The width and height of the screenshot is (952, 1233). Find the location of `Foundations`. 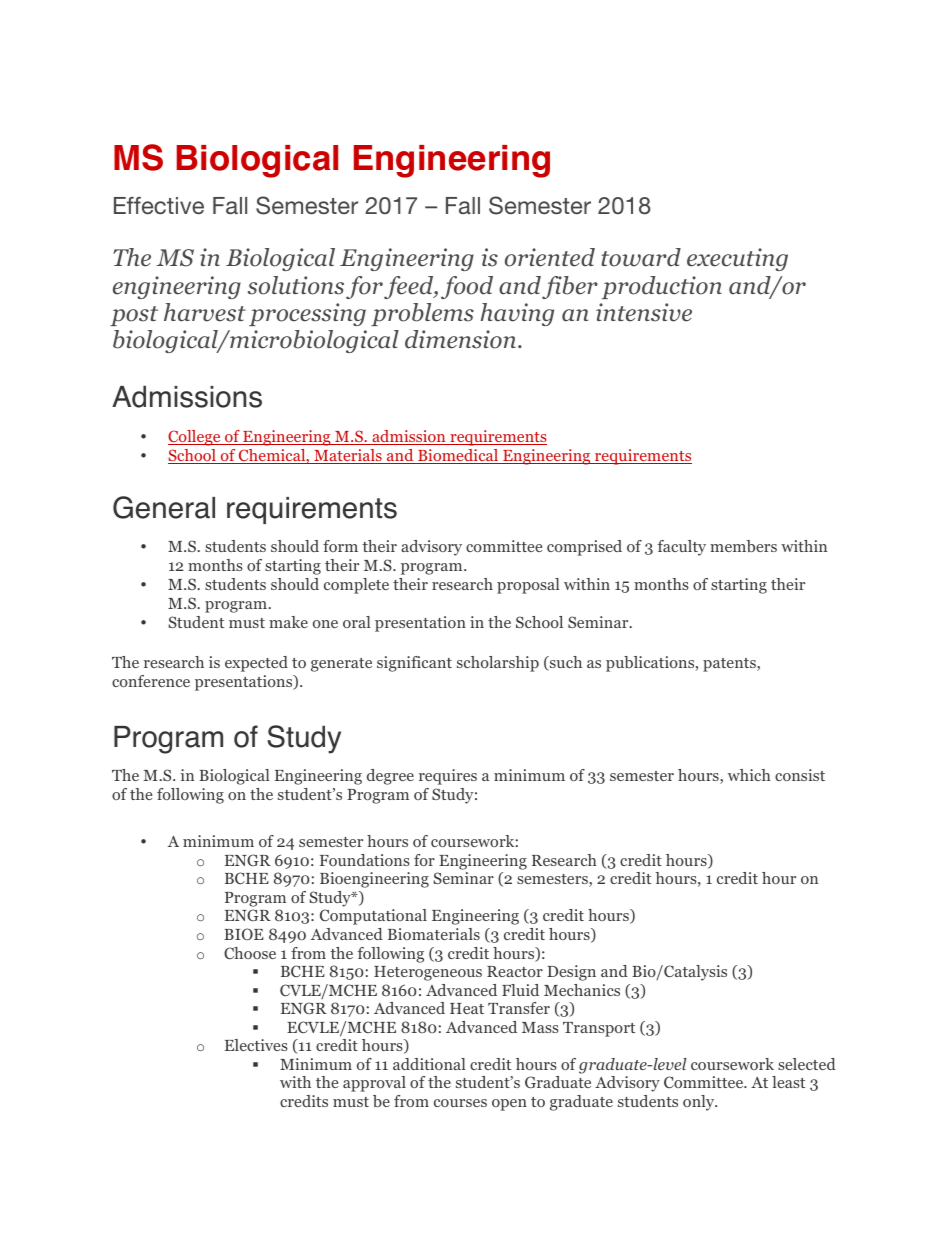

Foundations is located at coordinates (365, 860).
